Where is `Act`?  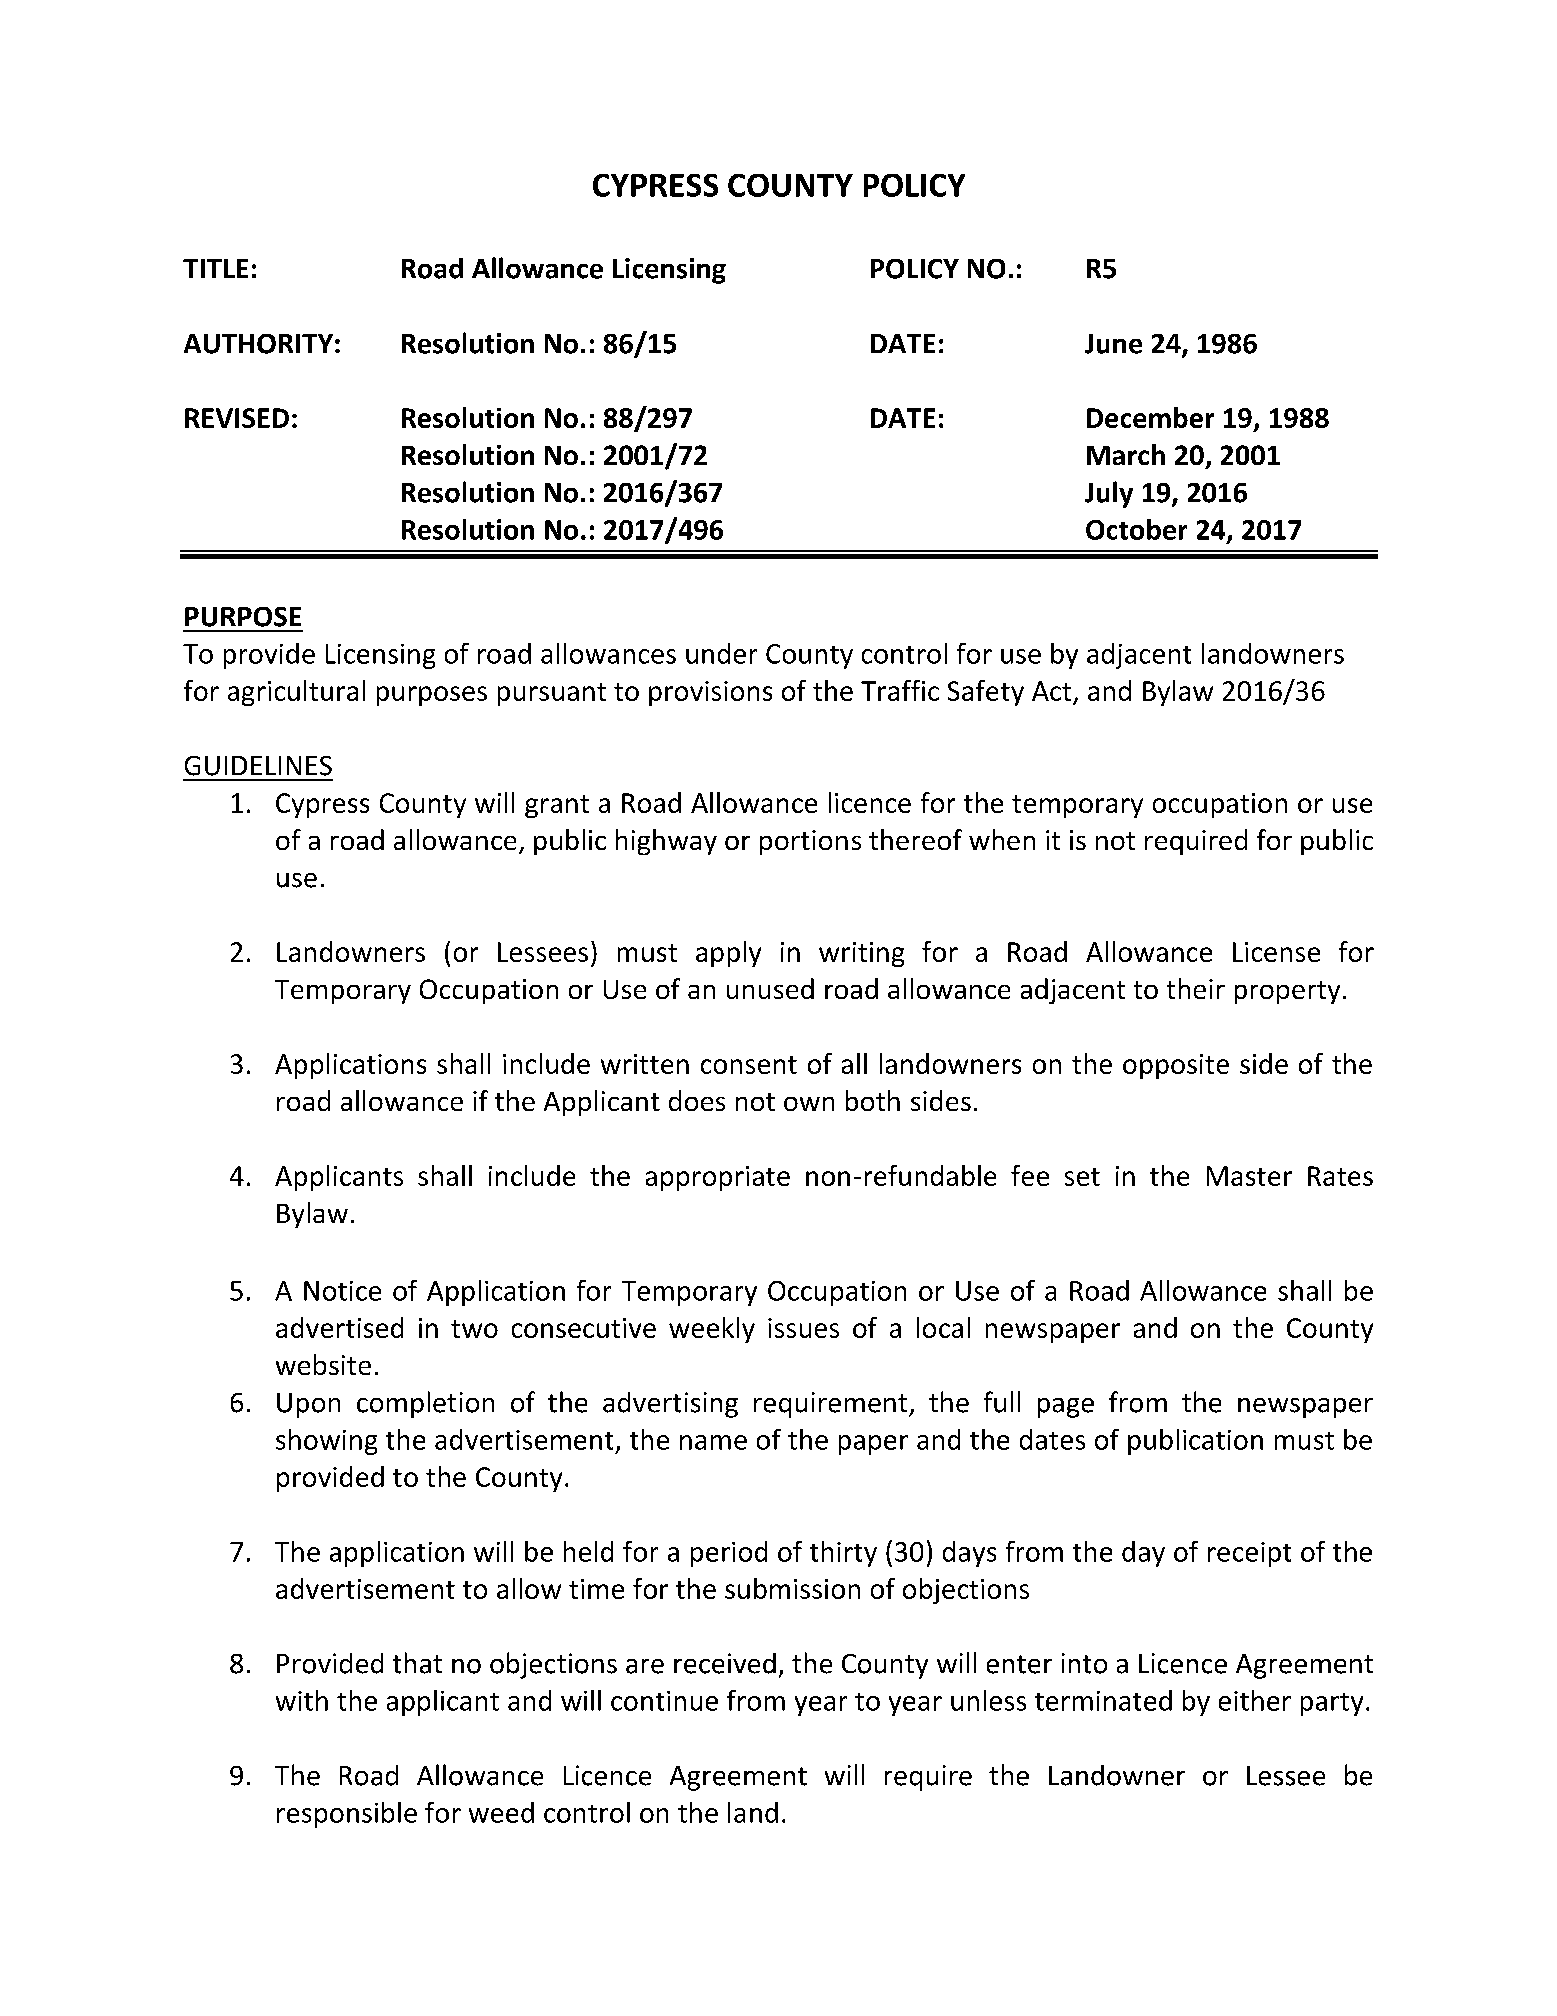 Act is located at coordinates (1053, 692).
